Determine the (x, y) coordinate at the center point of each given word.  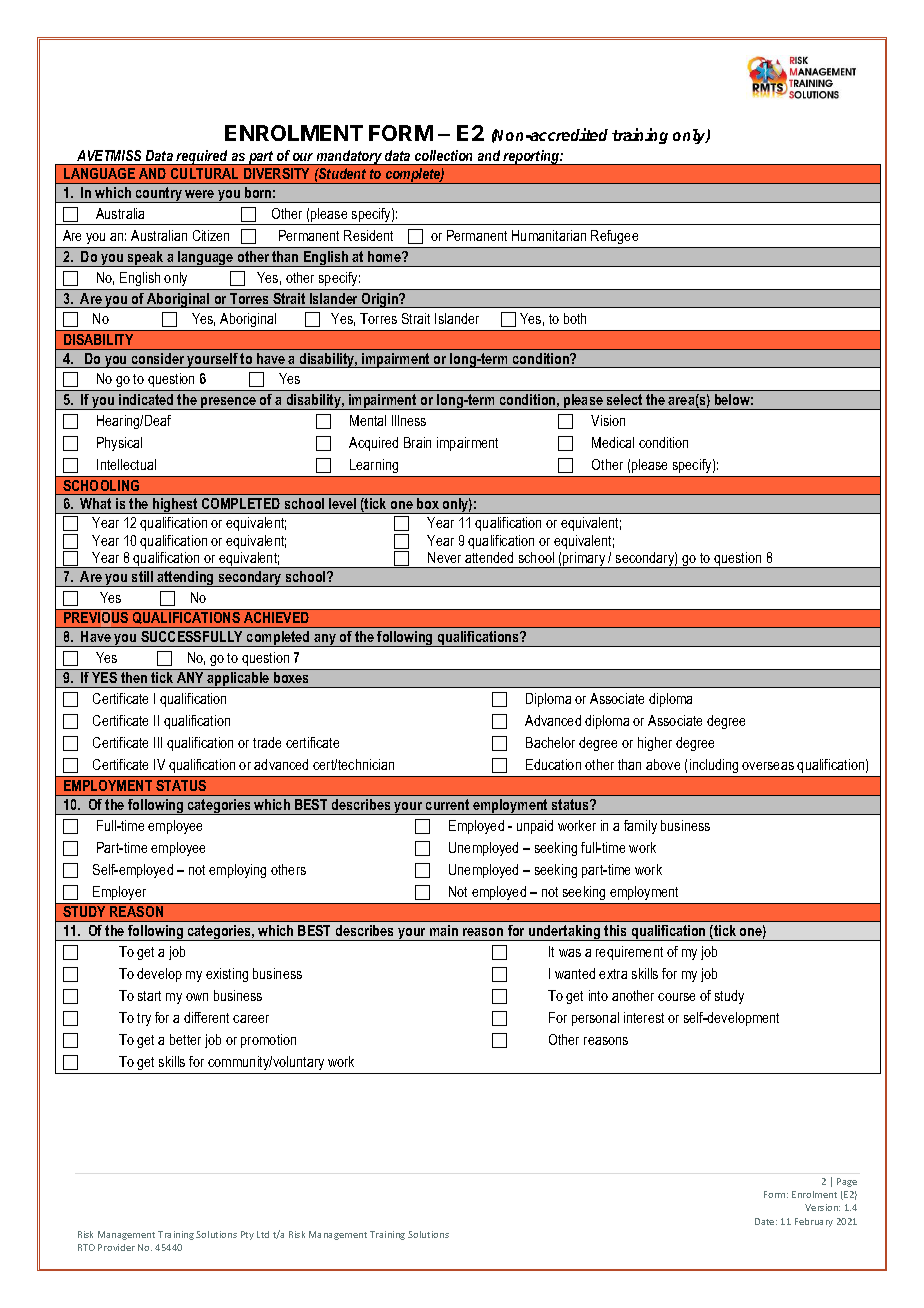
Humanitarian (549, 235)
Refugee (615, 239)
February (814, 1222)
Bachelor (550, 742)
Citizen (211, 235)
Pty (247, 1235)
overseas (768, 766)
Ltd (263, 1234)
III (158, 742)
